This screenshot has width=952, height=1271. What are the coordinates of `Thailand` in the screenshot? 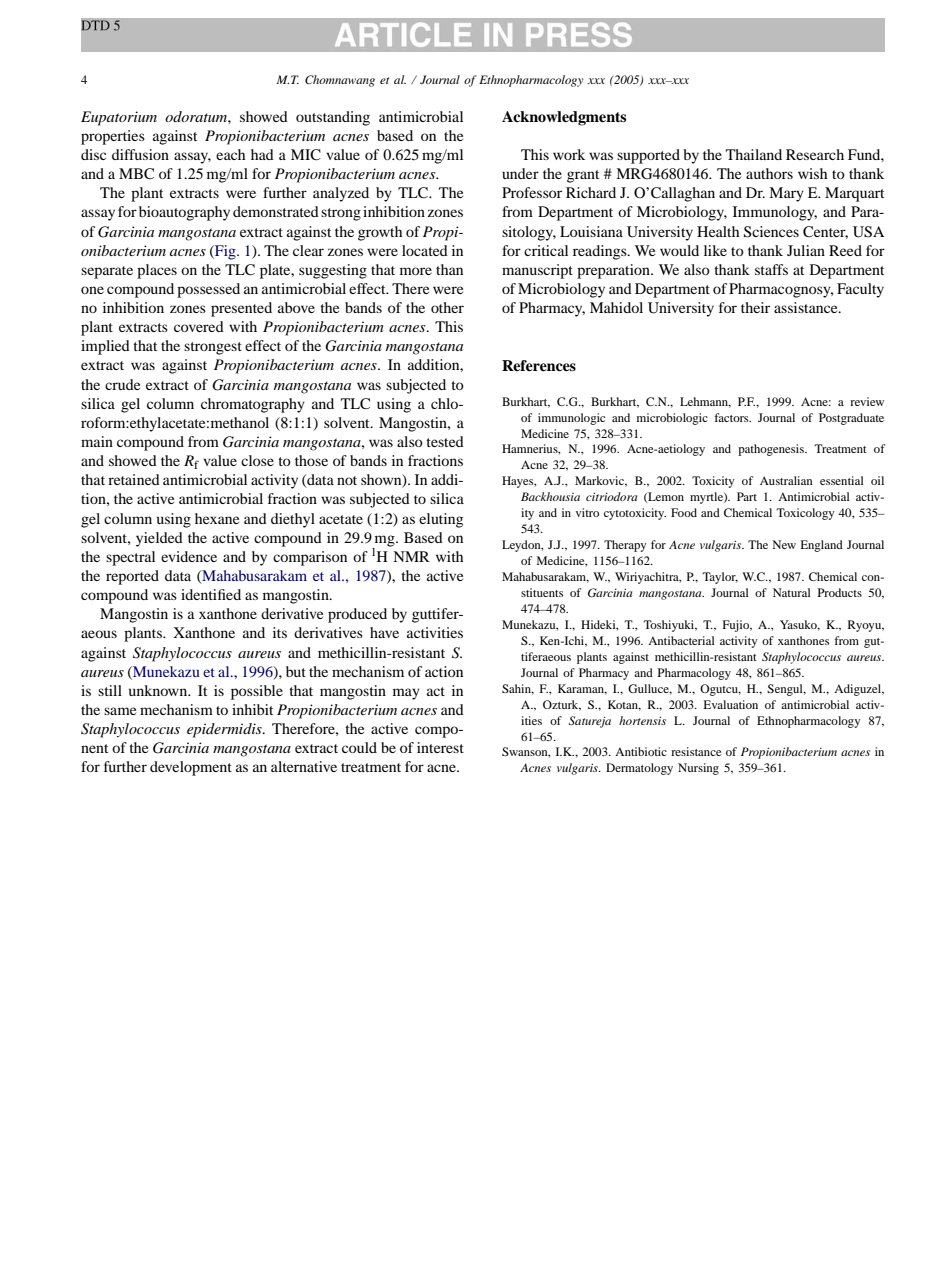 It's located at (754, 154).
